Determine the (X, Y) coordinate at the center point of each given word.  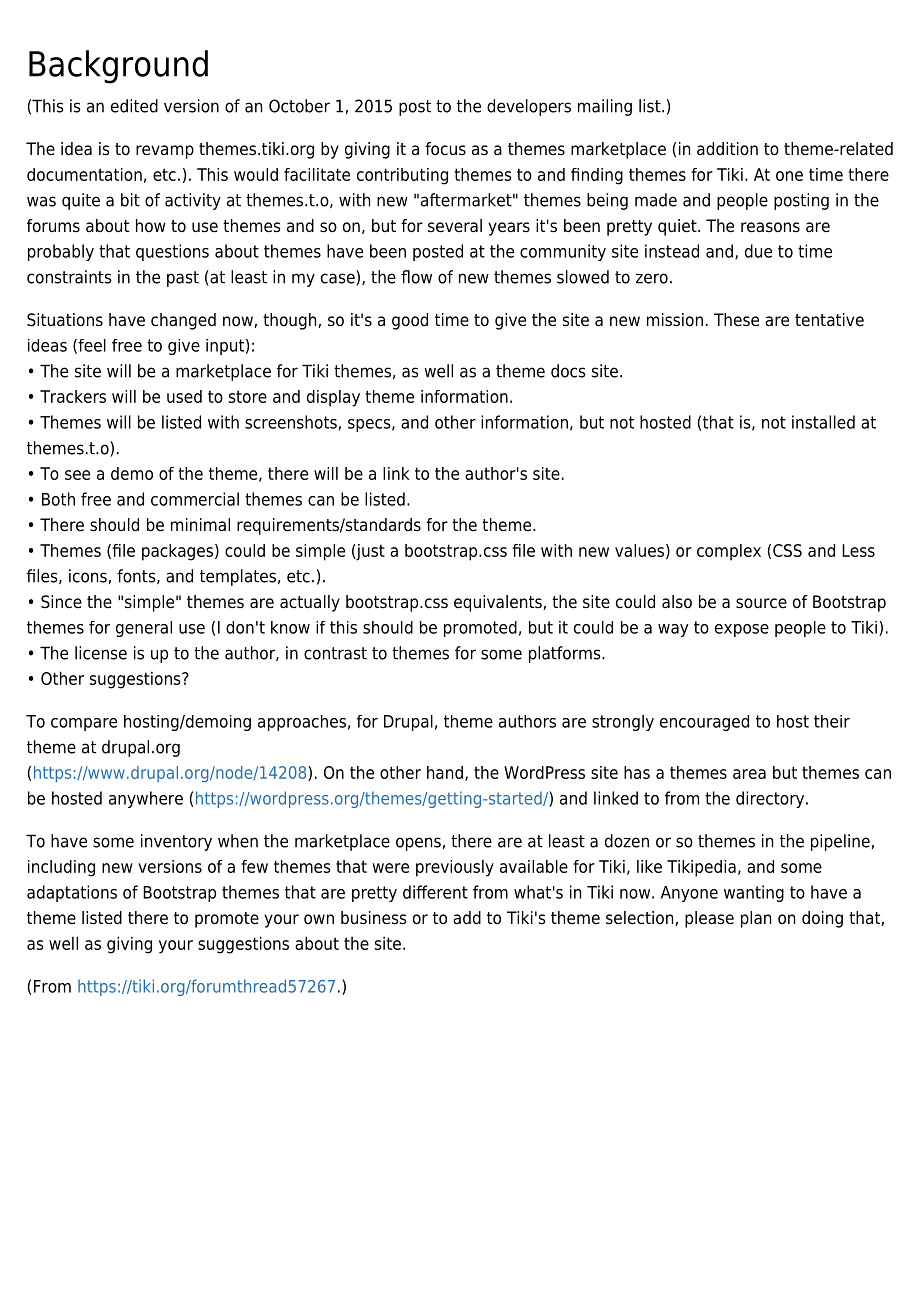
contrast (335, 653)
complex (729, 552)
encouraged (704, 723)
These (736, 320)
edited (134, 106)
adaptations (72, 893)
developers (529, 107)
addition (727, 149)
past (183, 279)
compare (84, 724)
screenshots (291, 422)
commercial (195, 499)
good (410, 321)
